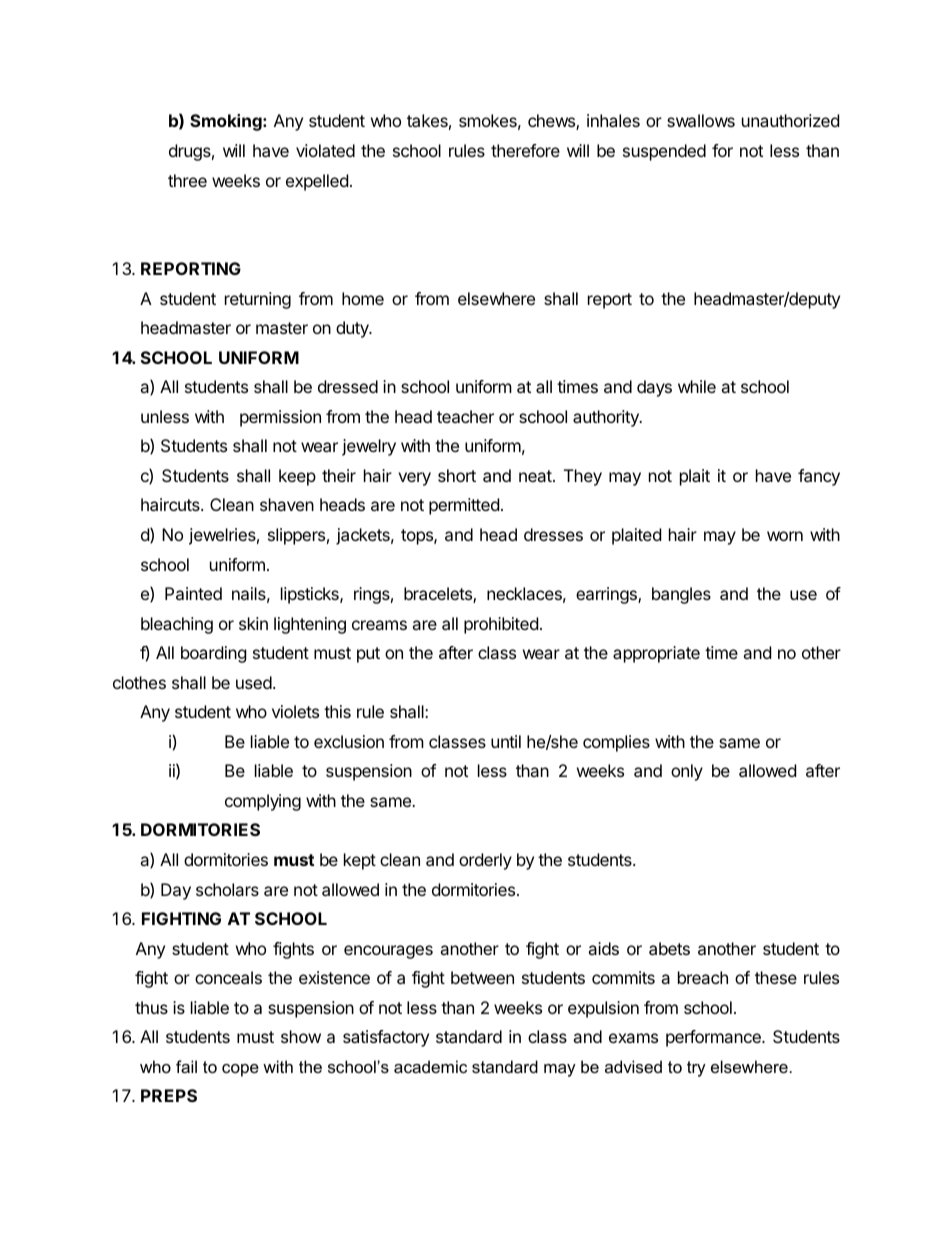  What do you see at coordinates (240, 1070) in the screenshot?
I see `cope` at bounding box center [240, 1070].
